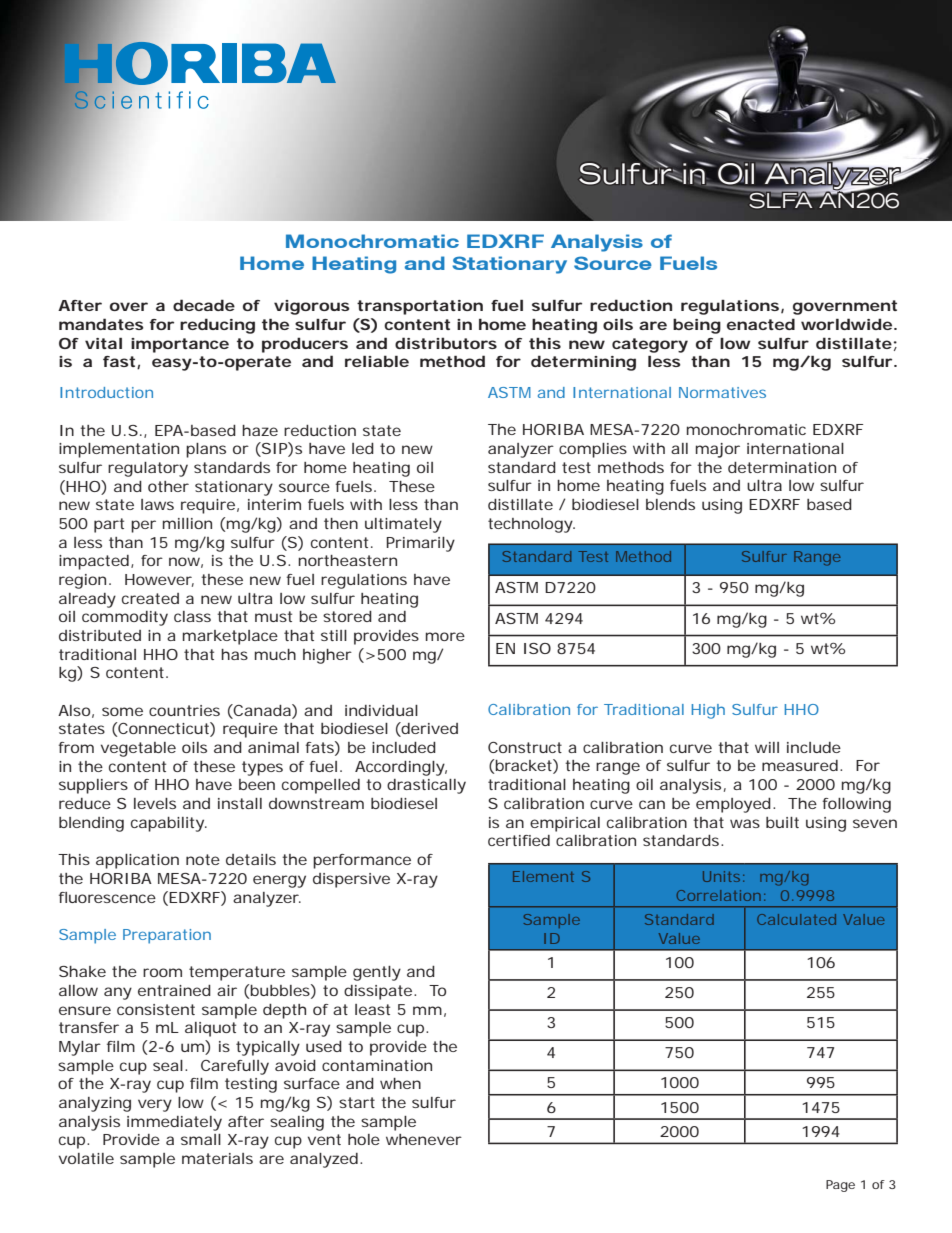 The image size is (952, 1233). What do you see at coordinates (364, 1139) in the image?
I see `hole` at bounding box center [364, 1139].
